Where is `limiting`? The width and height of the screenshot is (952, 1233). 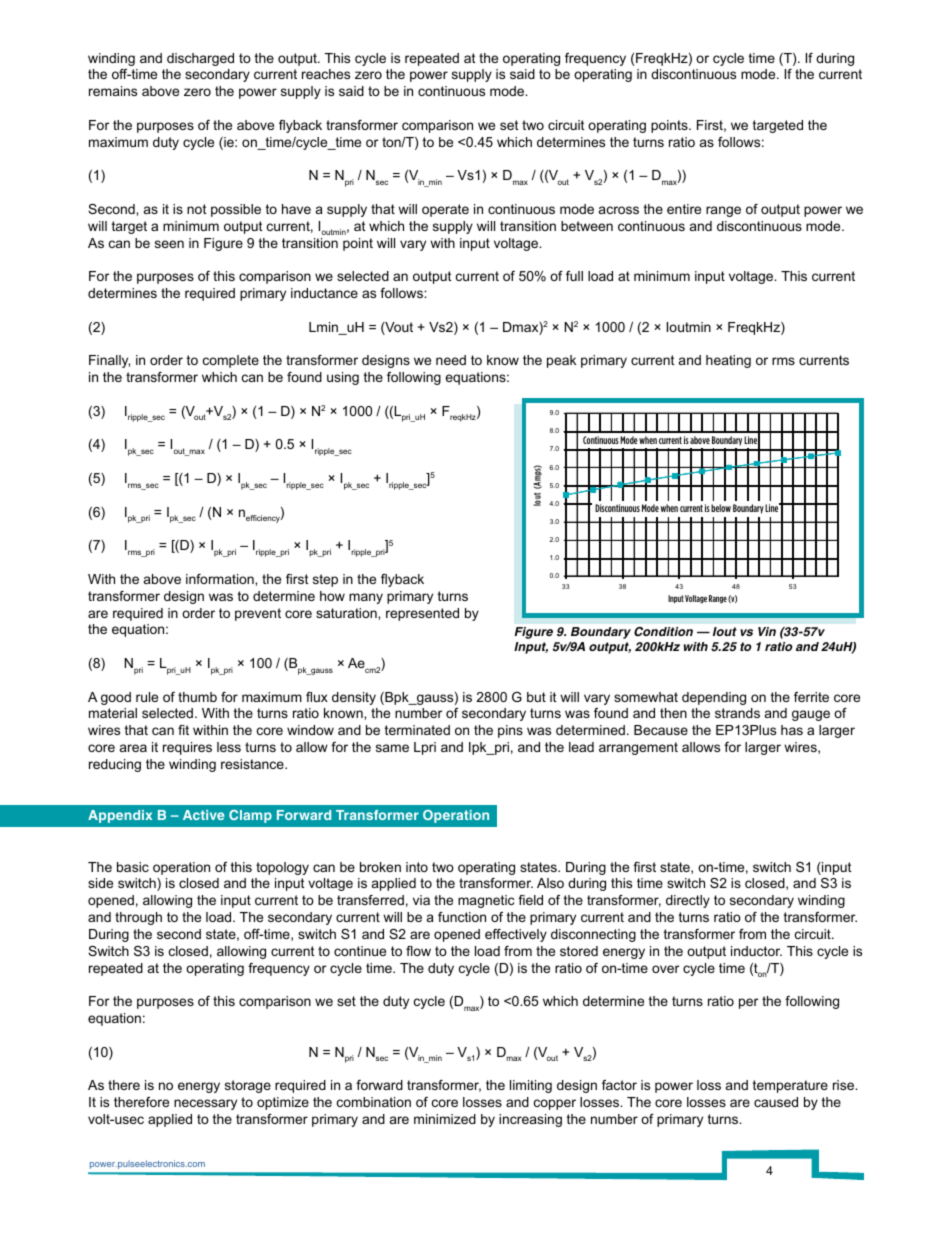 limiting is located at coordinates (531, 1086).
